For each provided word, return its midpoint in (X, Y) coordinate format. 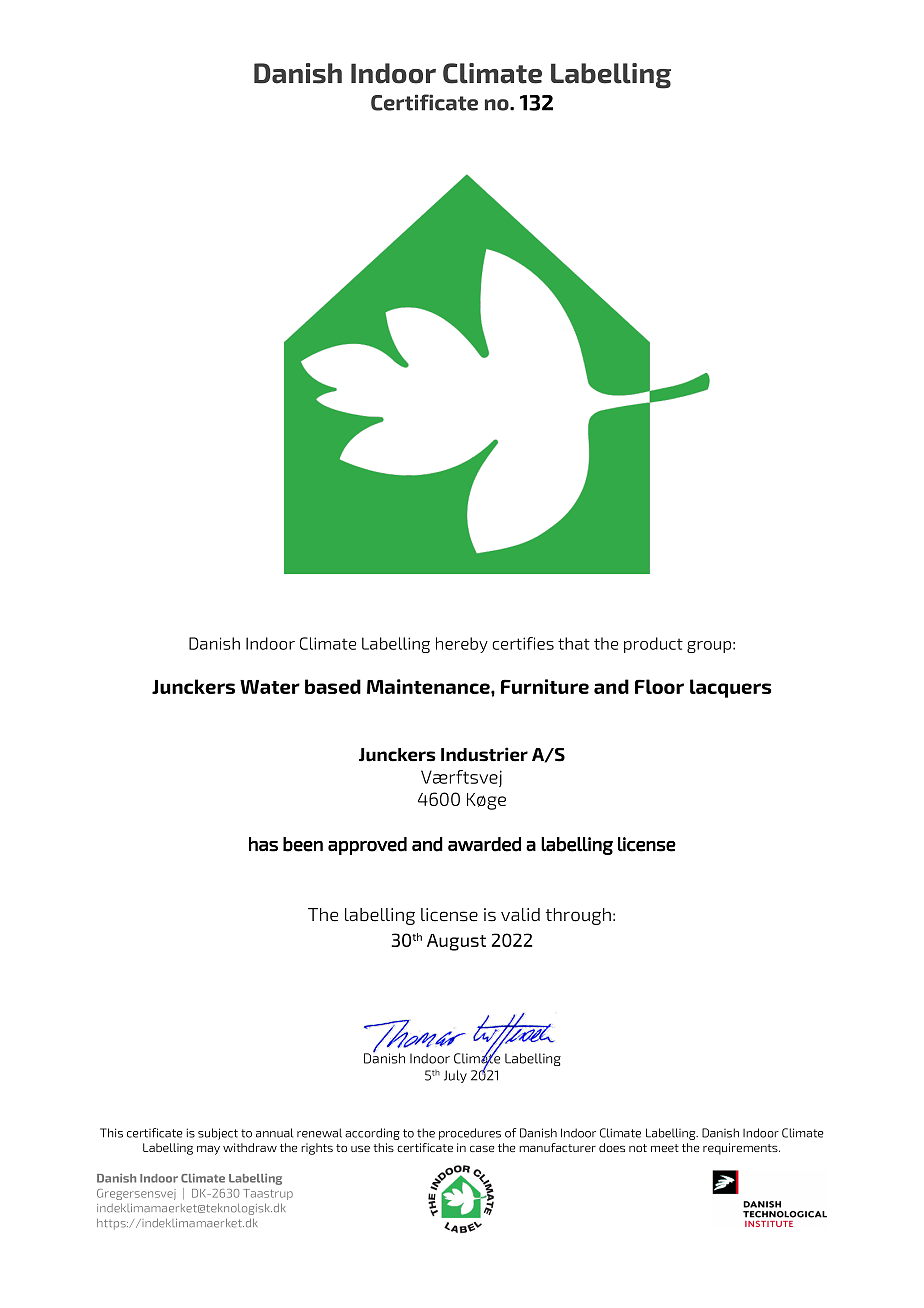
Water (270, 687)
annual (274, 1133)
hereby (462, 645)
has (263, 844)
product (653, 645)
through (578, 916)
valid (520, 915)
